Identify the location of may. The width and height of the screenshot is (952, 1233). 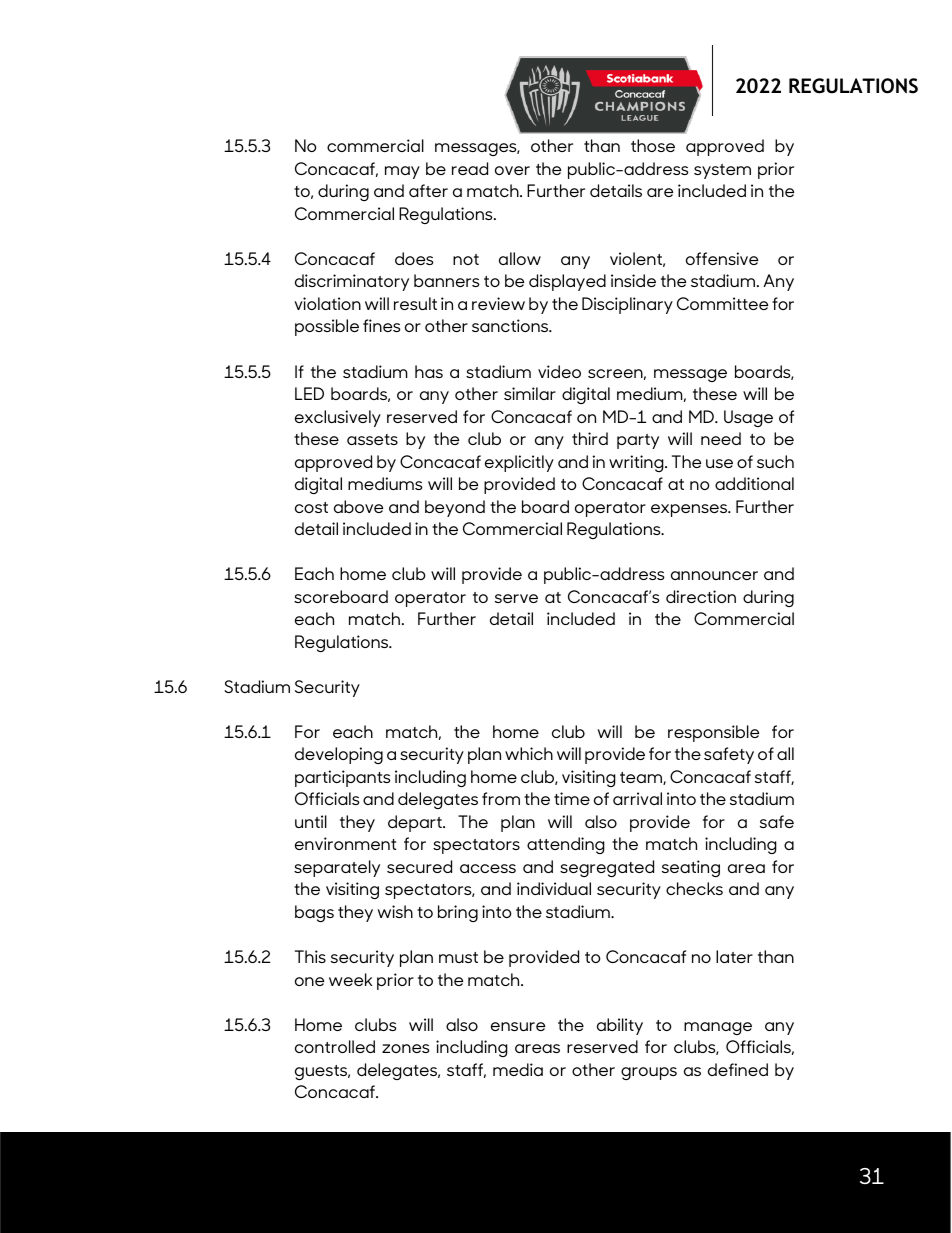
(402, 172).
